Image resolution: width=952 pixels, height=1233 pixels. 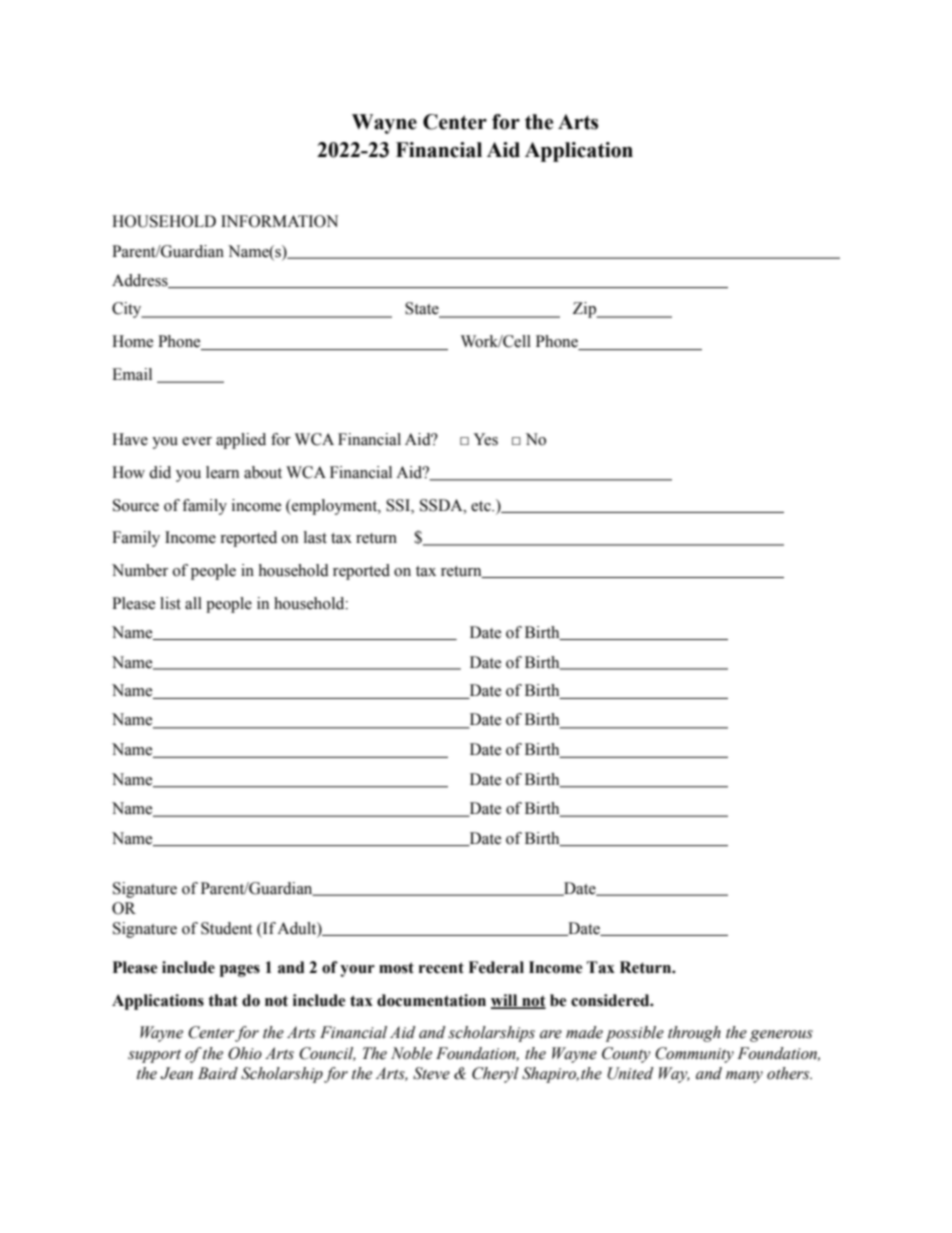 I want to click on Baird, so click(x=218, y=1073).
